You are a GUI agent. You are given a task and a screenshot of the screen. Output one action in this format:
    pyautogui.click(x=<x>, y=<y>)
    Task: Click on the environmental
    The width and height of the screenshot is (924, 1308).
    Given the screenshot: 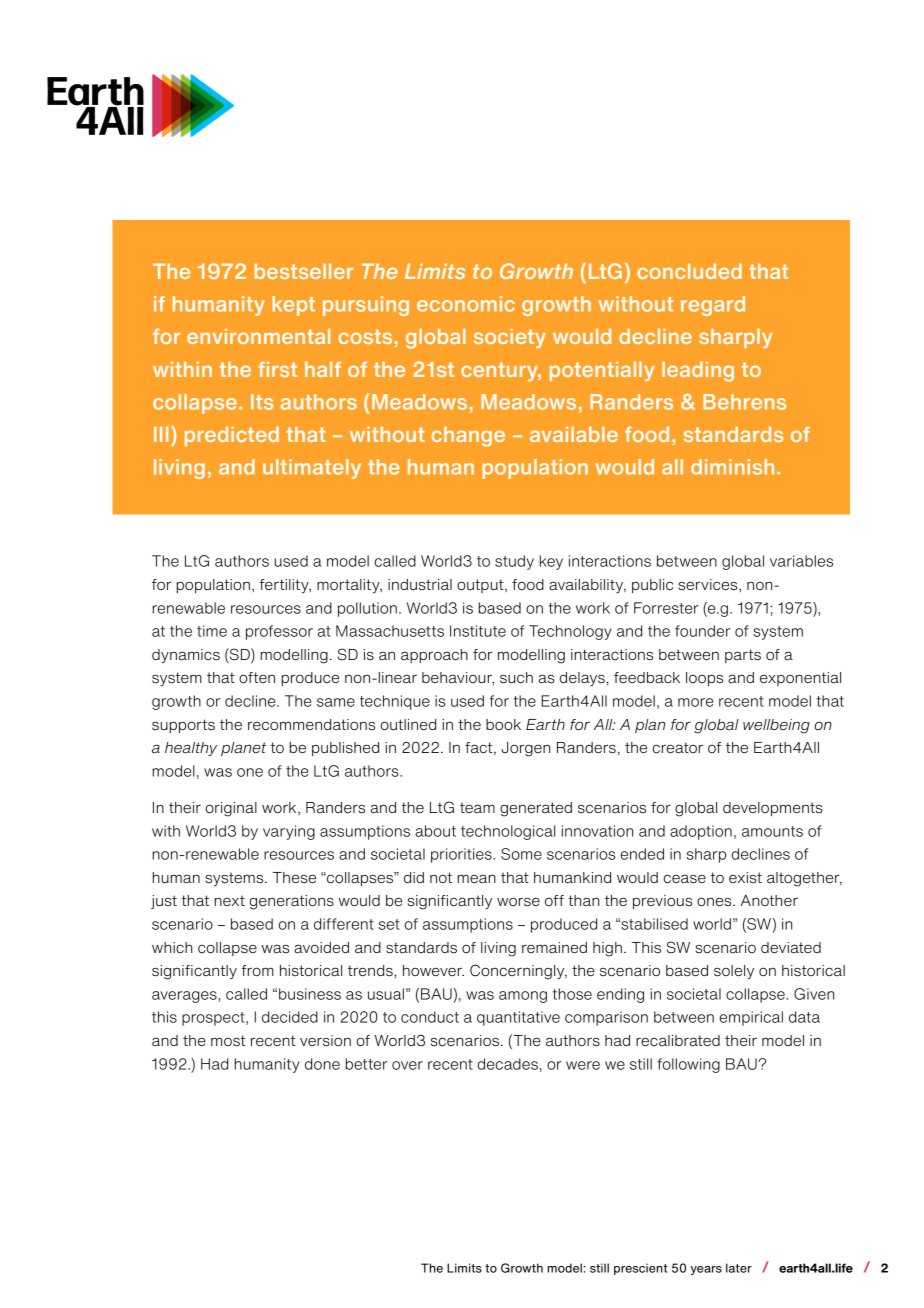 What is the action you would take?
    pyautogui.click(x=258, y=336)
